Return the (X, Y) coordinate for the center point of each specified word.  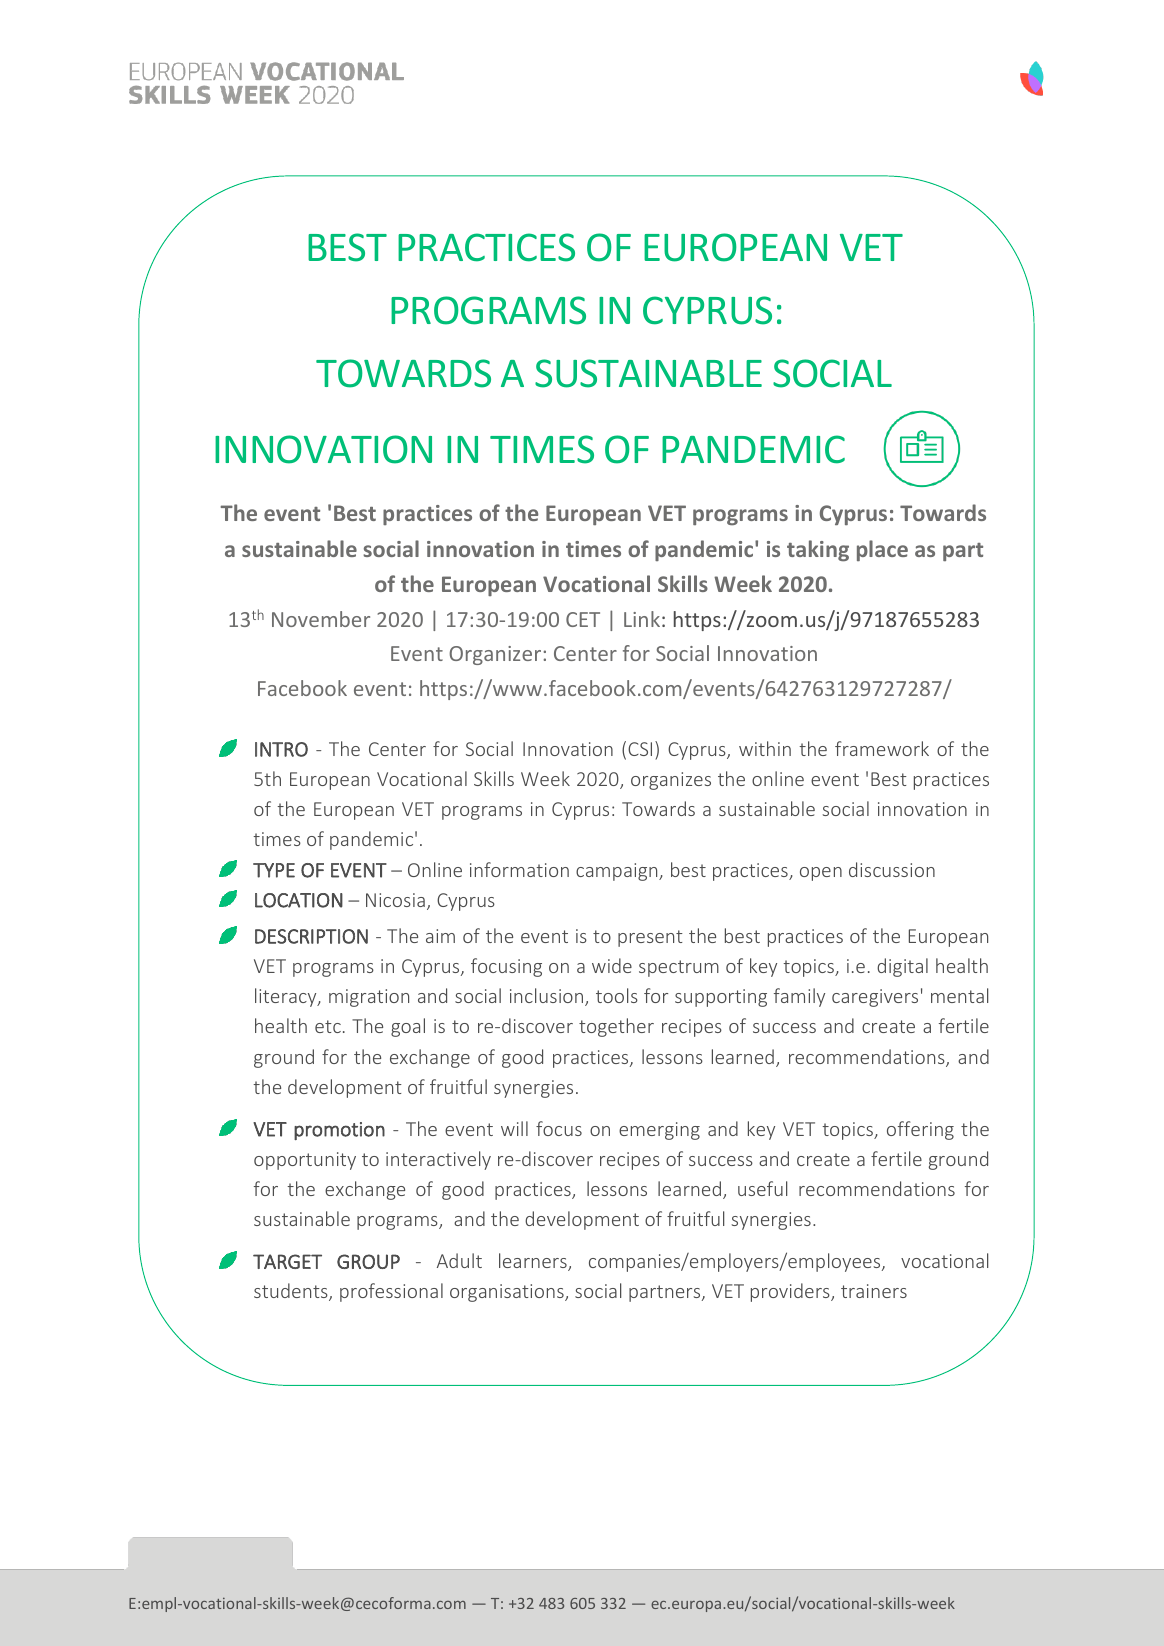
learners (534, 1262)
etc (328, 1026)
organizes (671, 781)
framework (882, 748)
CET (583, 619)
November (321, 619)
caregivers (875, 998)
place (882, 550)
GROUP (368, 1261)
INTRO (281, 749)
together (616, 1027)
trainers (874, 1291)
